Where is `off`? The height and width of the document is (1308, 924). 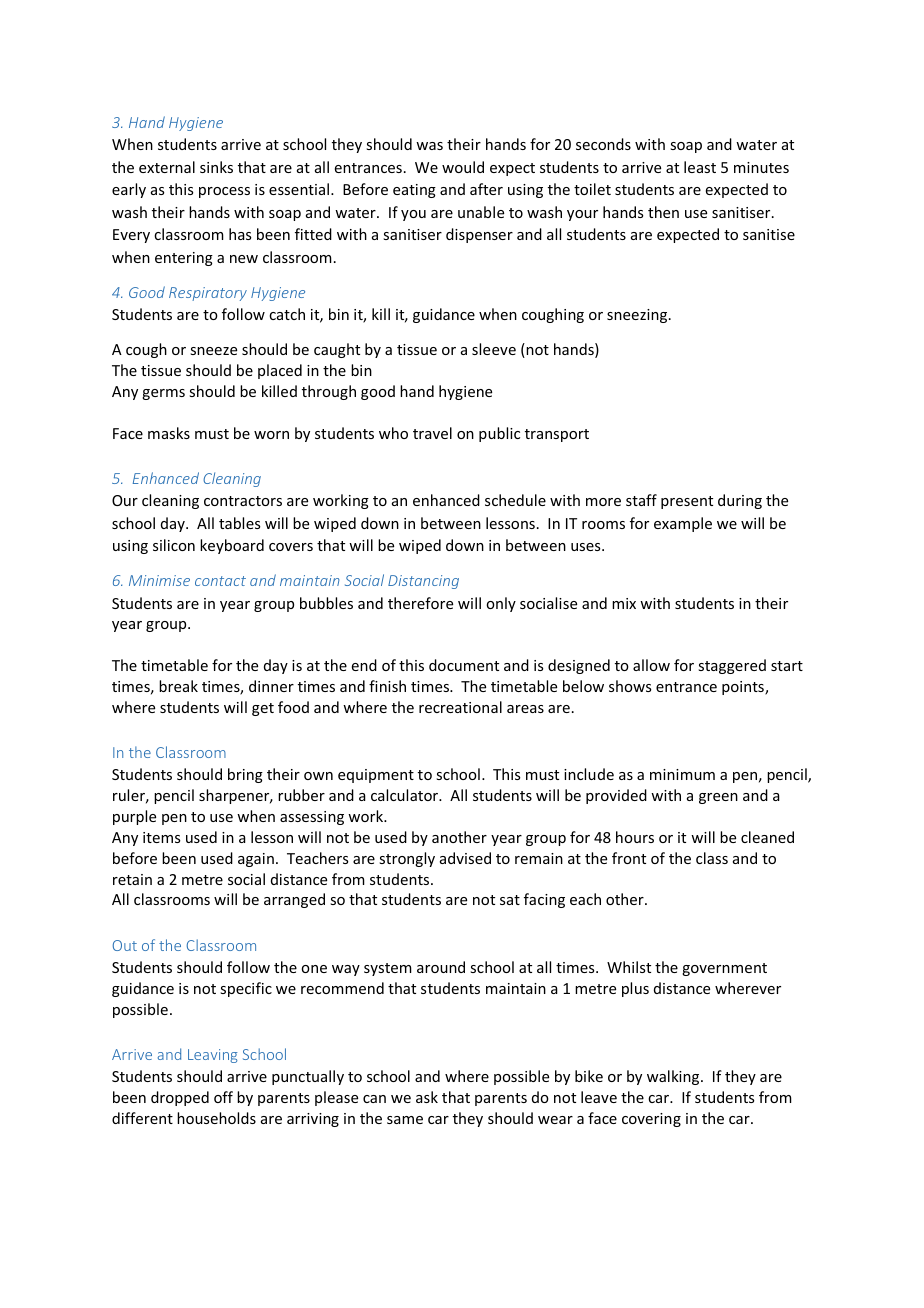 off is located at coordinates (223, 1097).
